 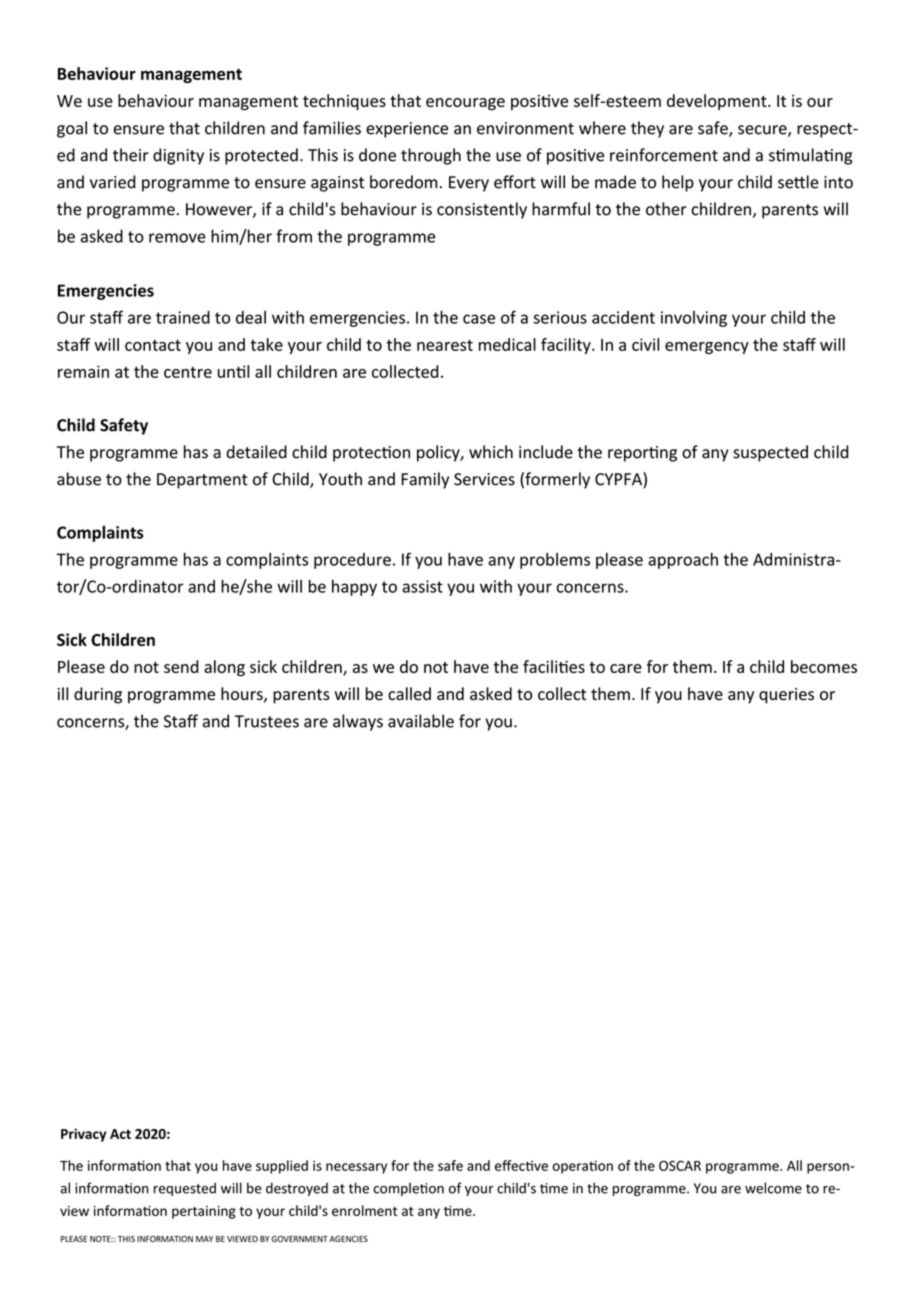 I want to click on available, so click(x=421, y=721).
